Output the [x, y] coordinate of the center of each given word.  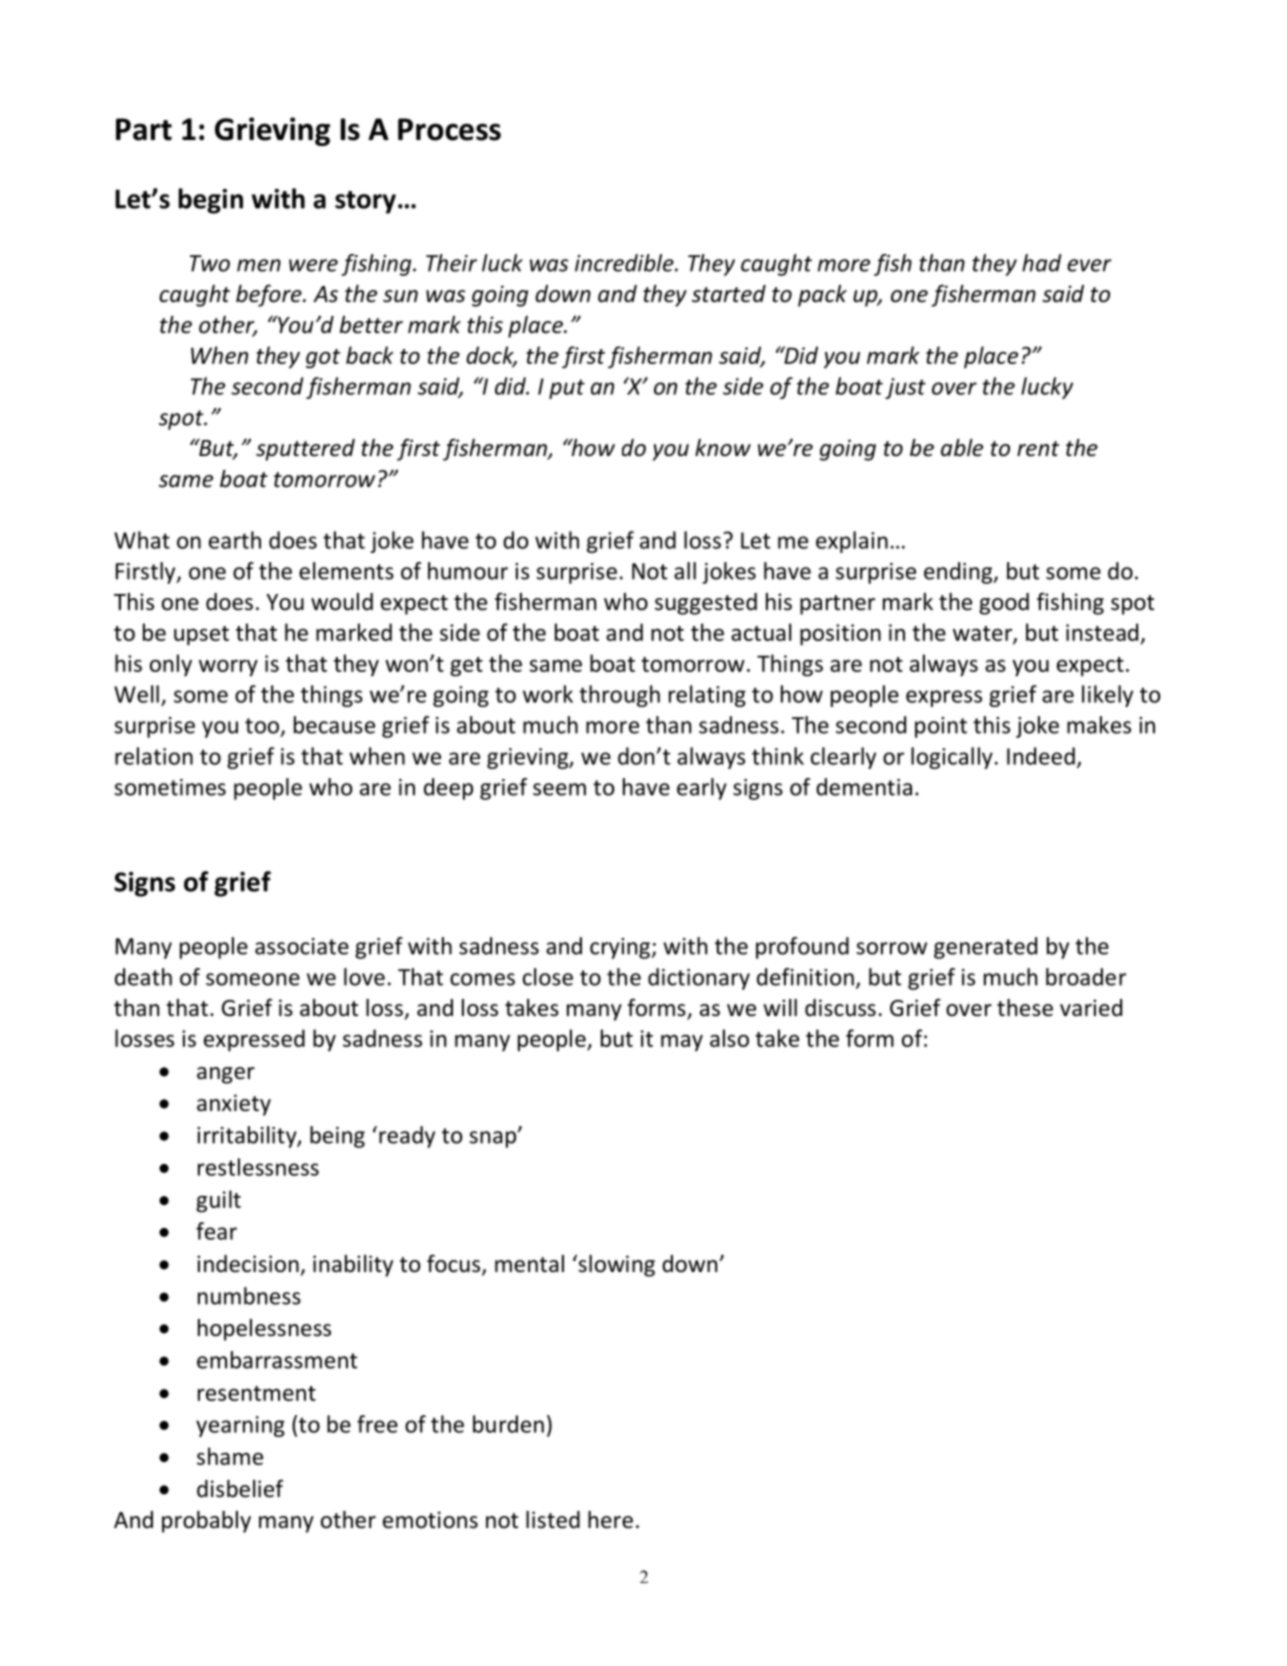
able [962, 448]
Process [449, 129]
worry [228, 668]
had [1042, 263]
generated [985, 948]
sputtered [305, 450]
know [723, 448]
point [941, 727]
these [1025, 1008]
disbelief [240, 1488]
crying [621, 948]
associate [302, 946]
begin [210, 201]
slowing [615, 1265]
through [619, 696]
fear [216, 1231]
